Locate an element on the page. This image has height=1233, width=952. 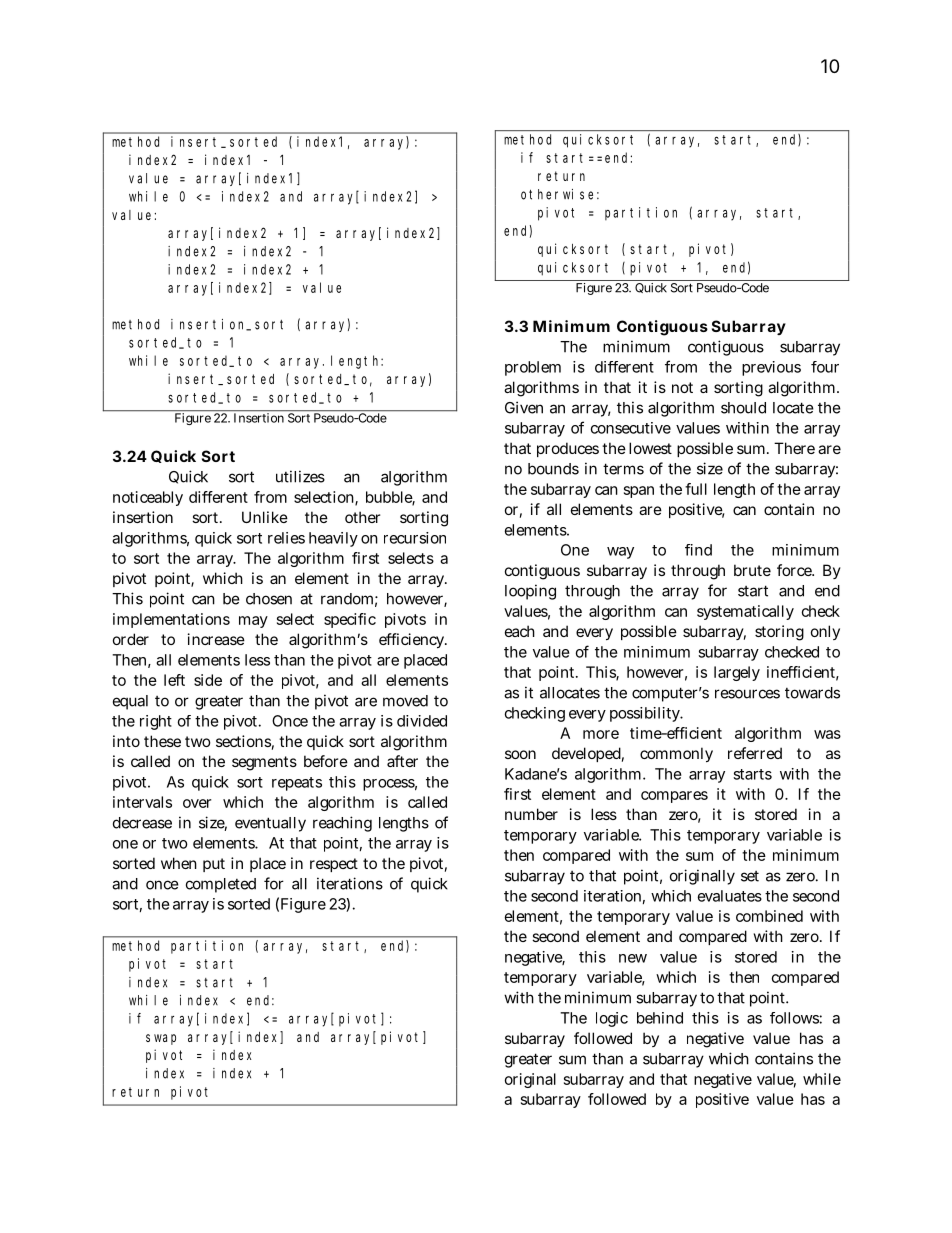
find is located at coordinates (698, 550).
